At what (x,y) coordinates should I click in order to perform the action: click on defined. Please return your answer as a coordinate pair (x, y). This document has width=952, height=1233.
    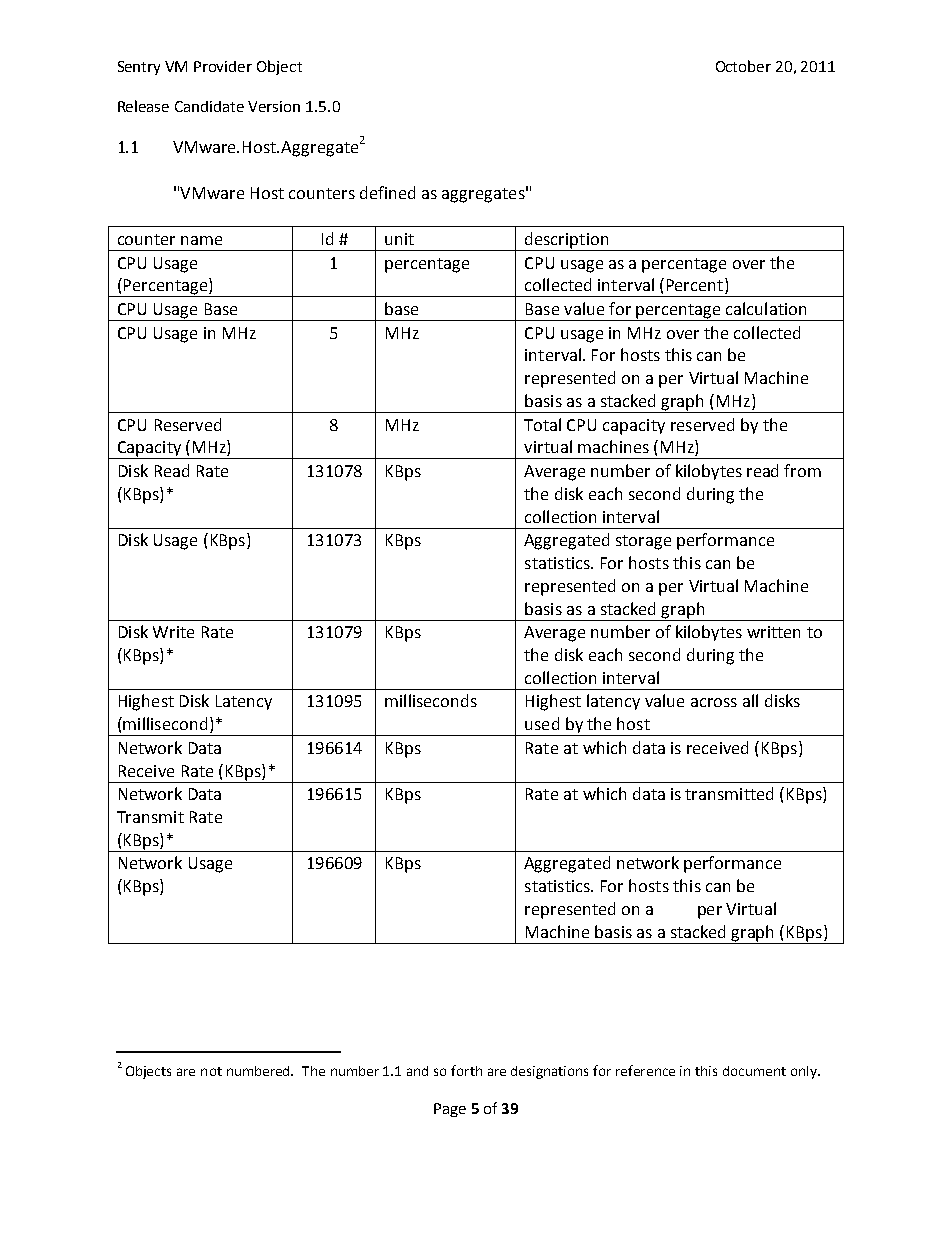
    Looking at the image, I should click on (387, 192).
